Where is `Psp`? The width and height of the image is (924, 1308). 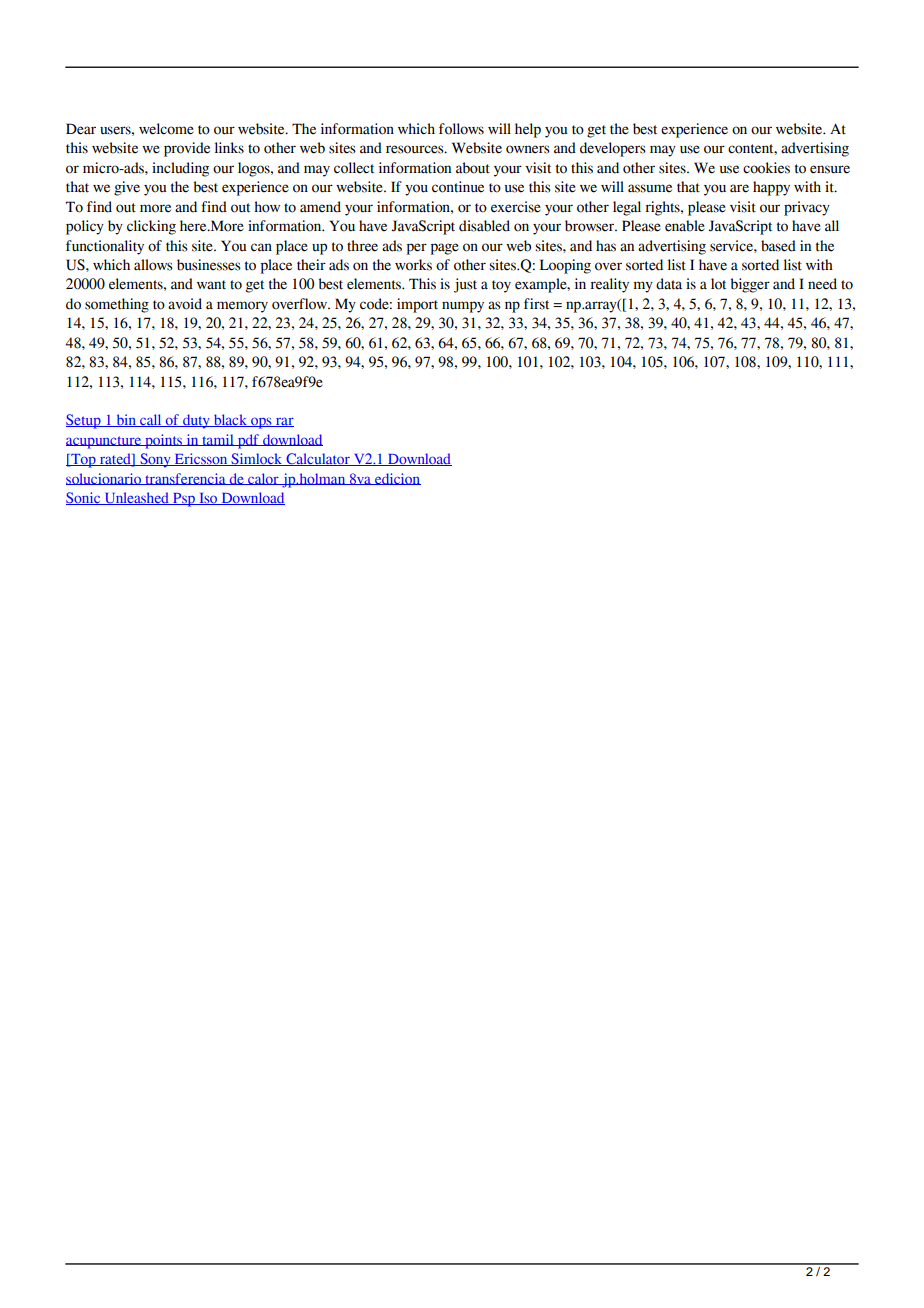
Psp is located at coordinates (184, 500).
